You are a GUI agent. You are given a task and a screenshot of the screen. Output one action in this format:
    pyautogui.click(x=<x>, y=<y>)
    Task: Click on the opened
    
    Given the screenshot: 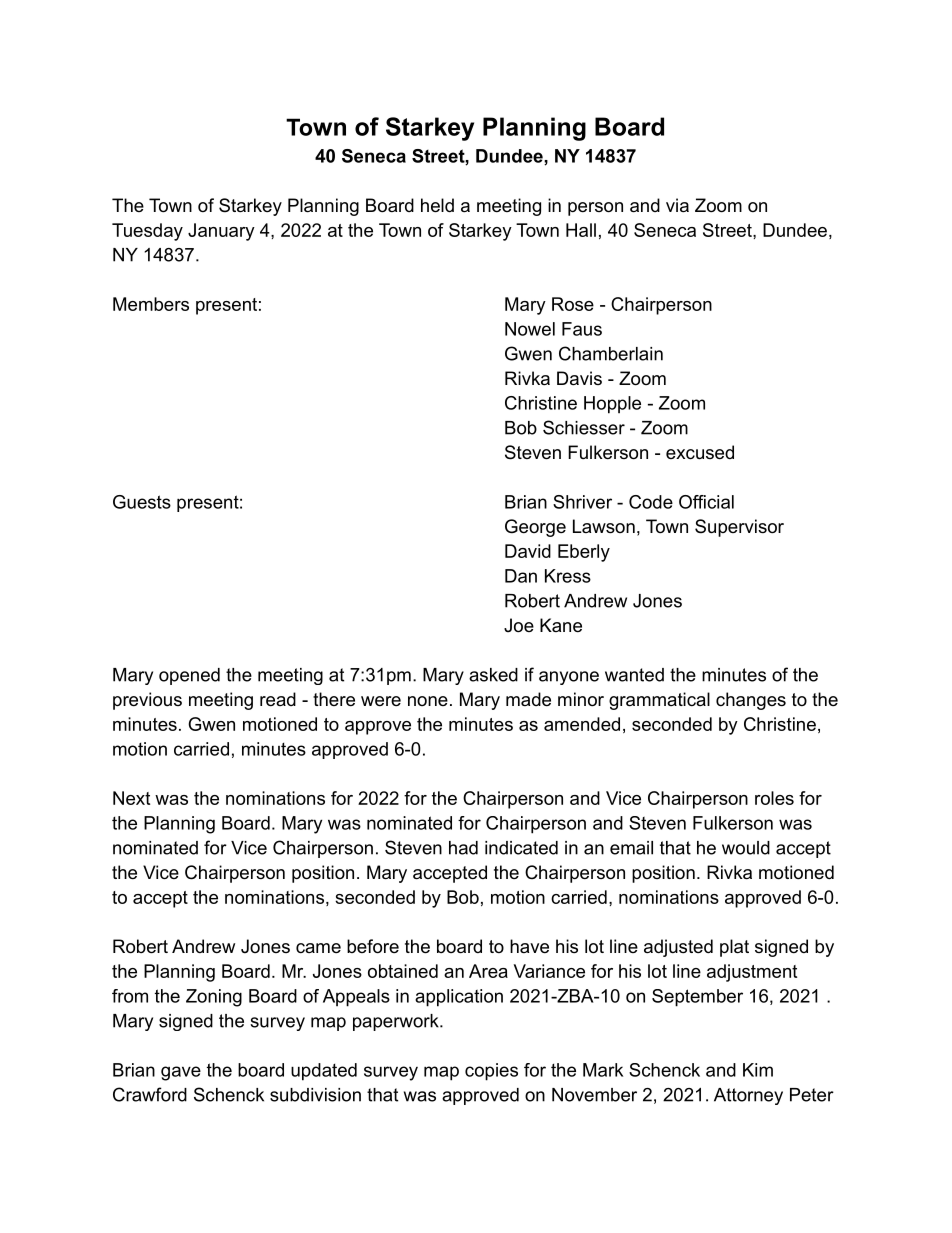 What is the action you would take?
    pyautogui.click(x=189, y=676)
